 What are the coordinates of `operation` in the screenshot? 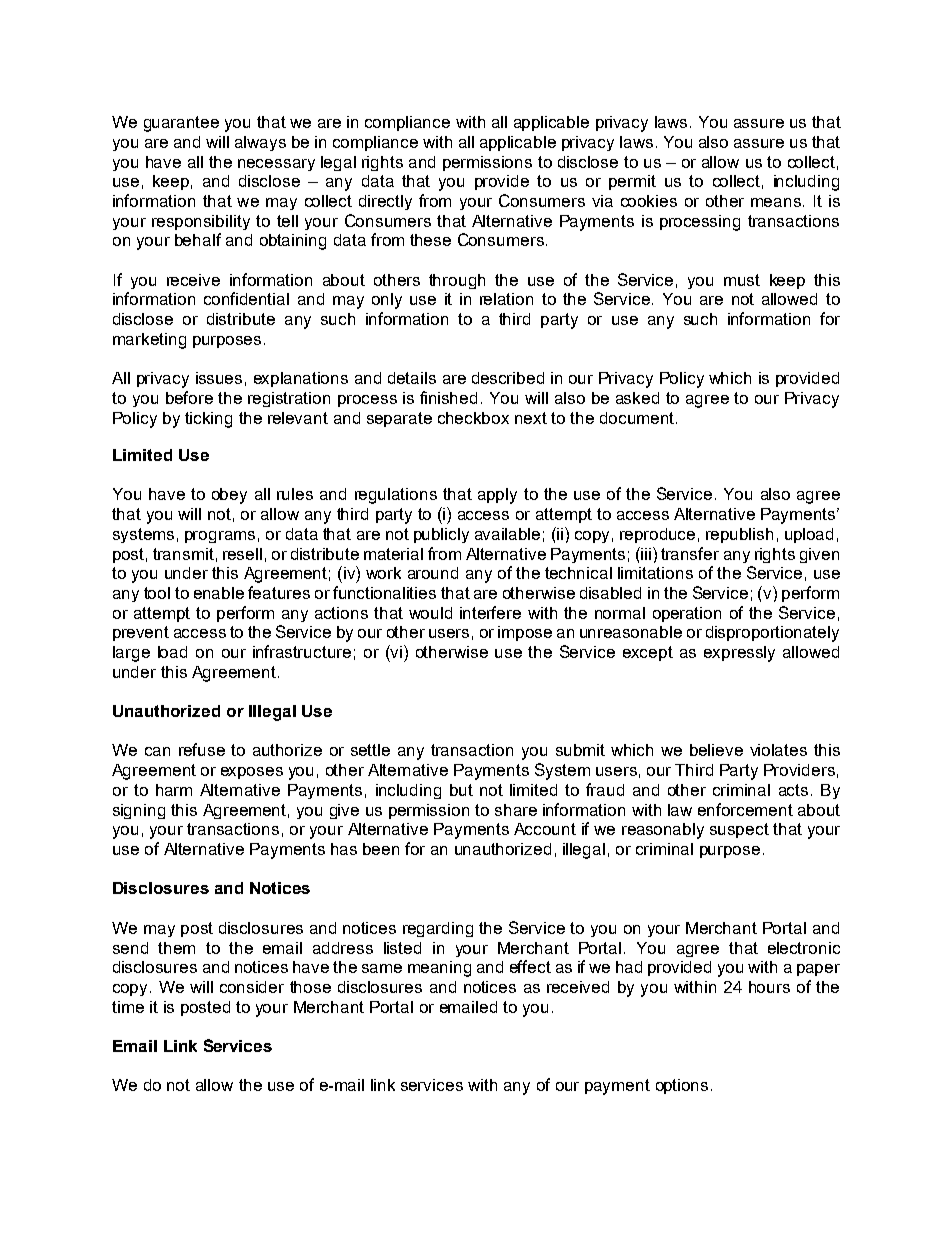 It's located at (687, 614).
